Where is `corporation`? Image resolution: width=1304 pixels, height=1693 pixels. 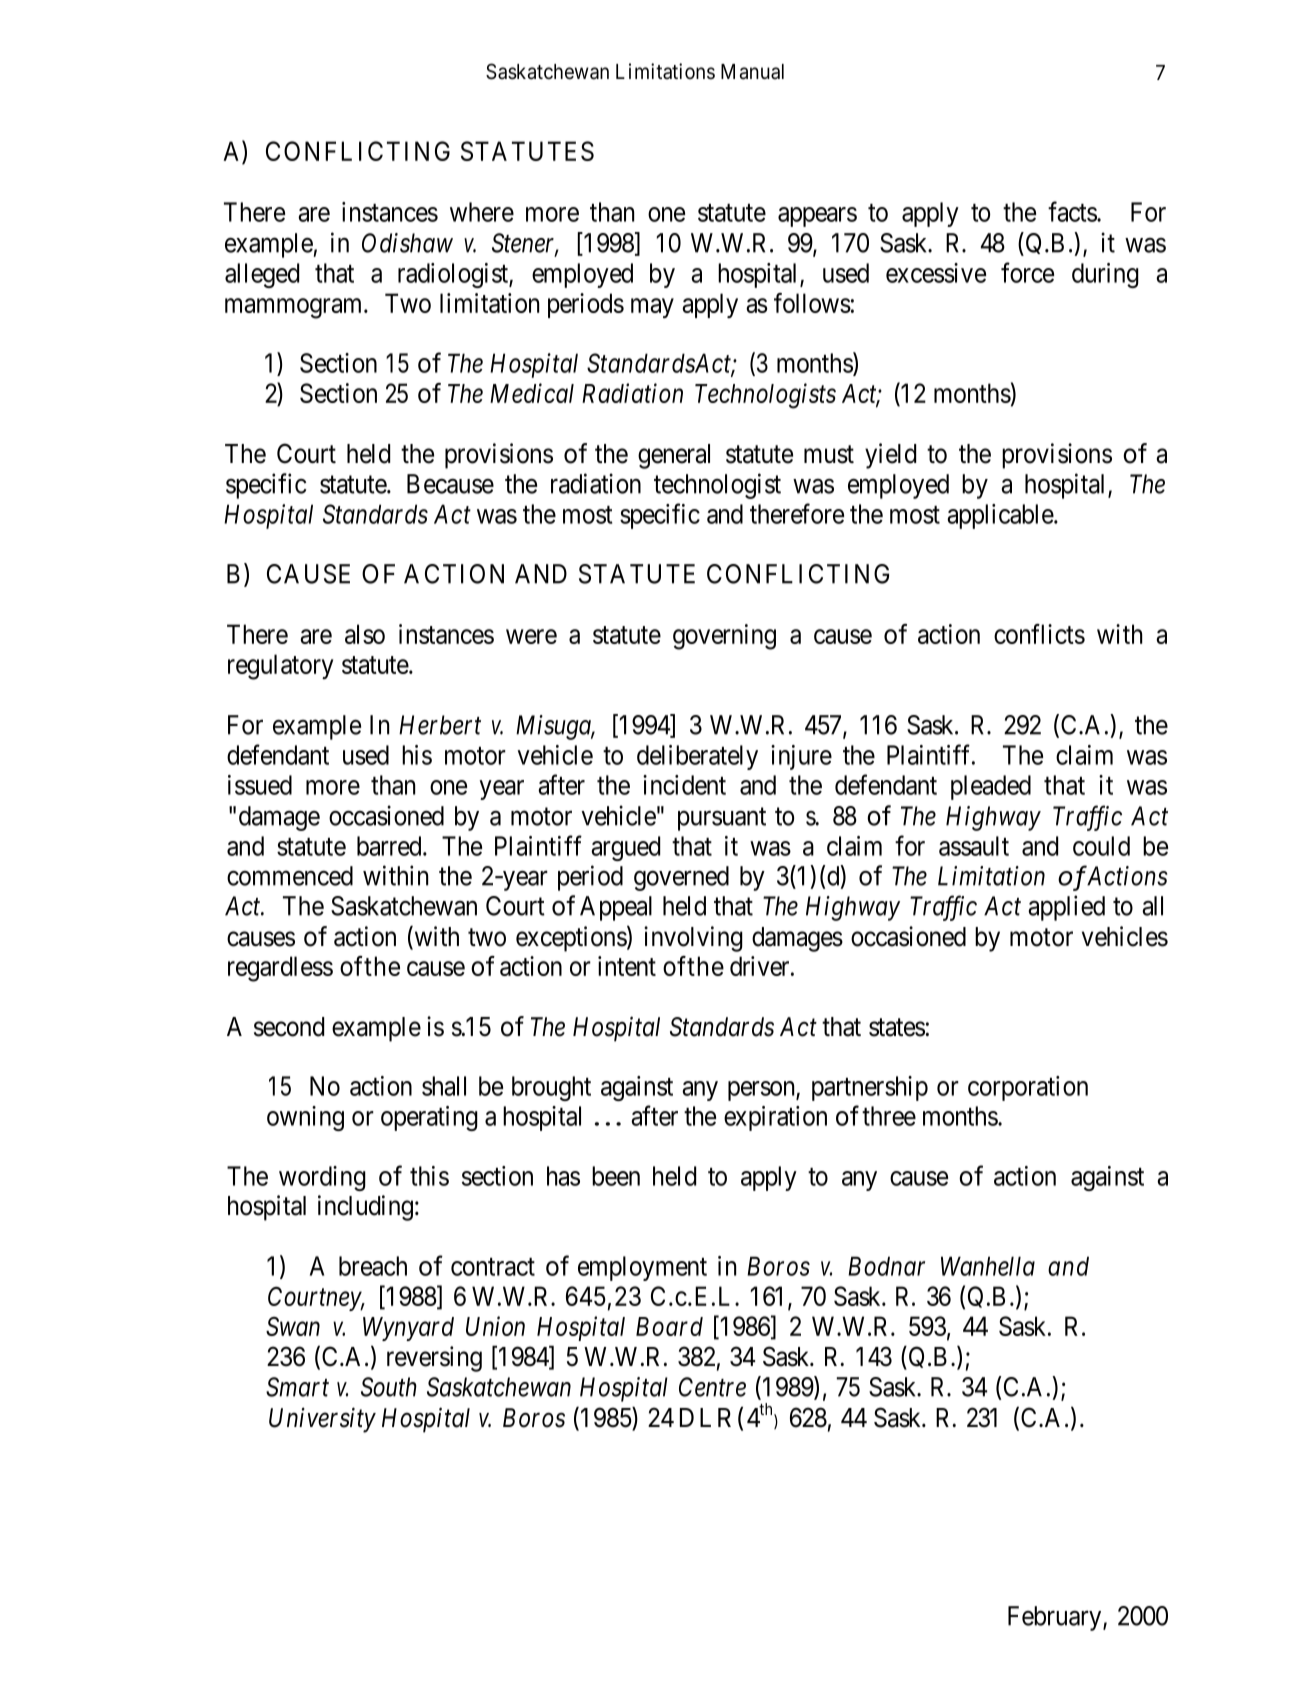
corporation is located at coordinates (1028, 1088).
